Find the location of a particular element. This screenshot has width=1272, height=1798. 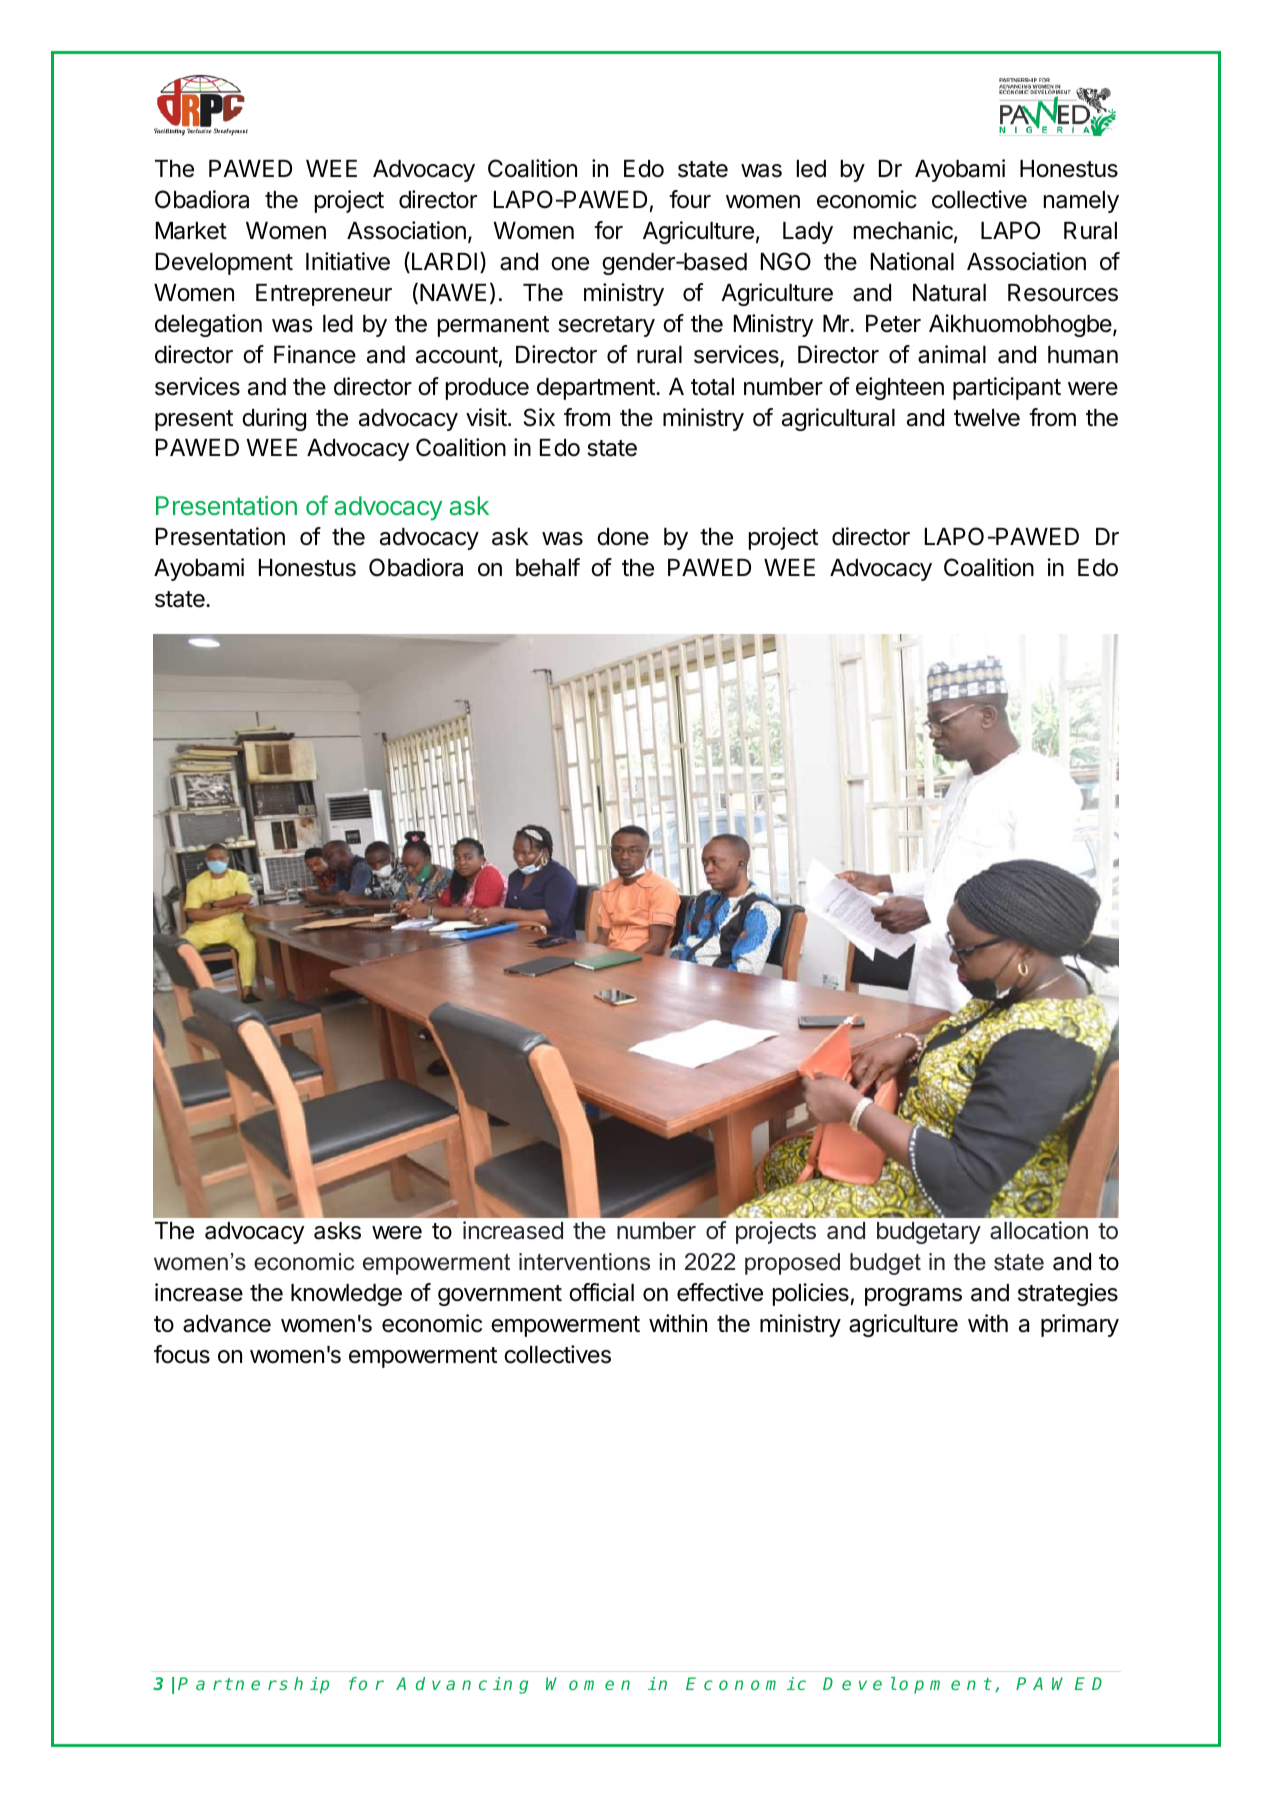

twelve is located at coordinates (987, 418).
